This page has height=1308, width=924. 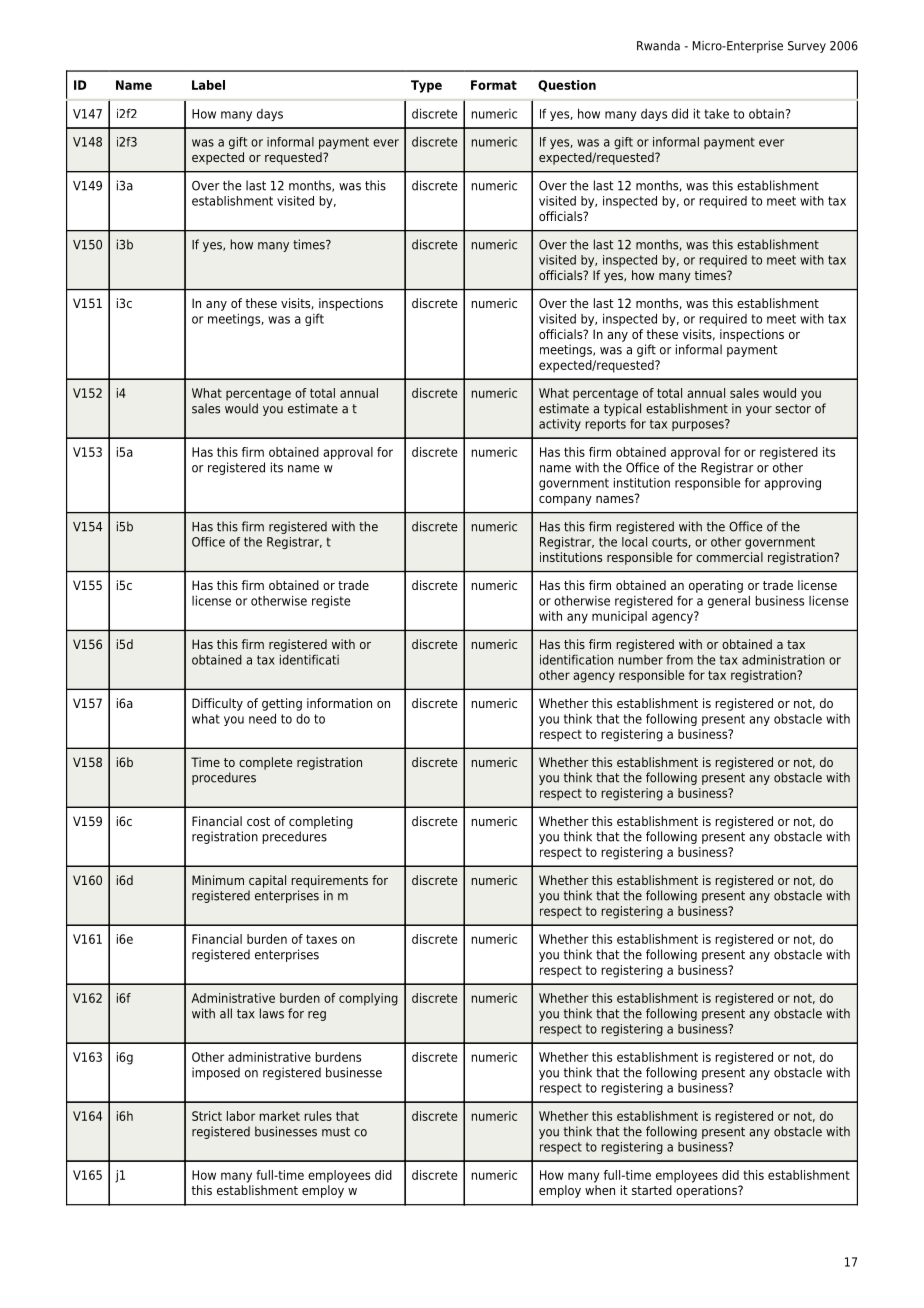 I want to click on take, so click(x=716, y=113).
